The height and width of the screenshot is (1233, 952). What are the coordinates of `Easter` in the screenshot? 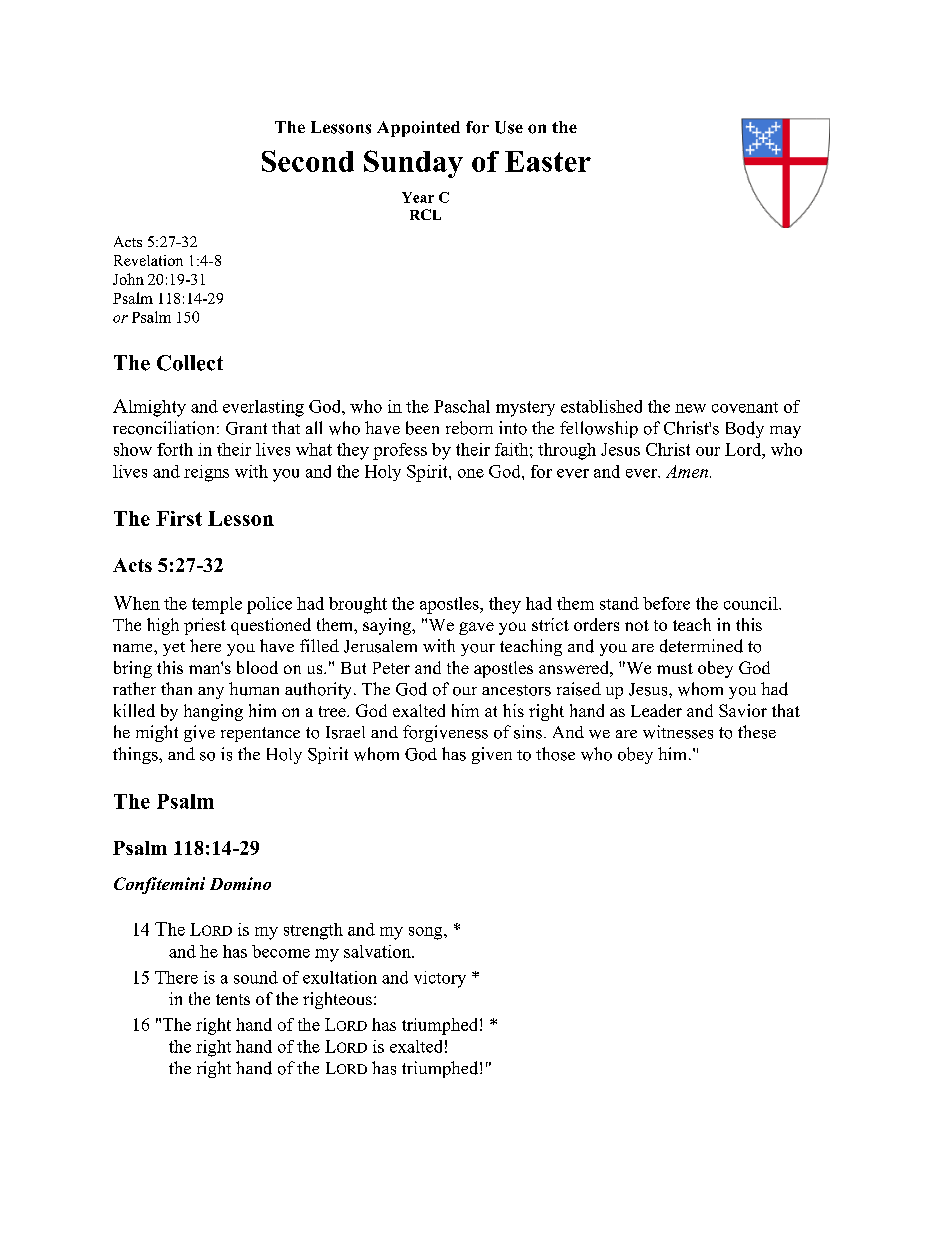 It's located at (548, 161).
